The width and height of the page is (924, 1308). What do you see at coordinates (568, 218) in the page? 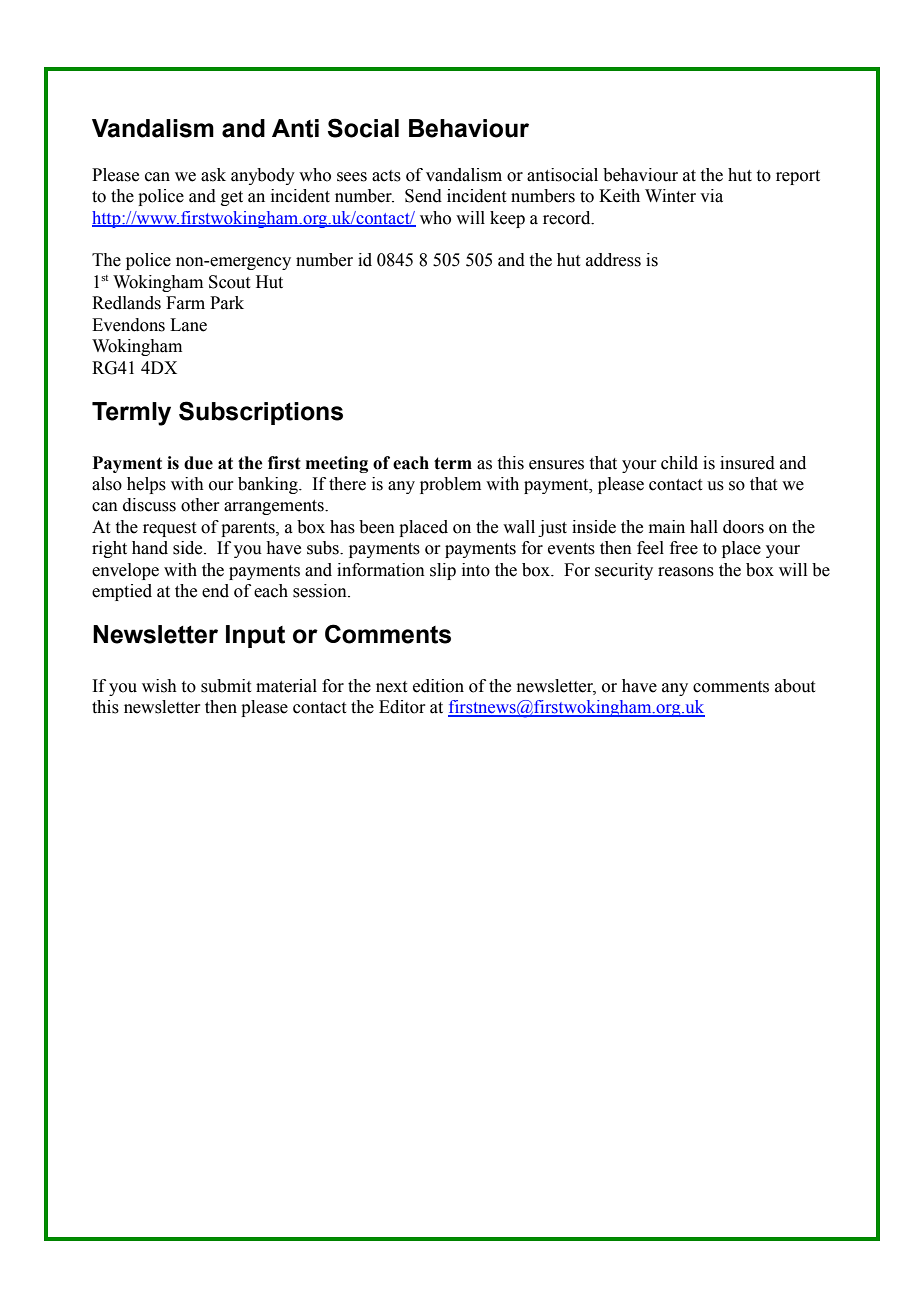
I see `record` at bounding box center [568, 218].
